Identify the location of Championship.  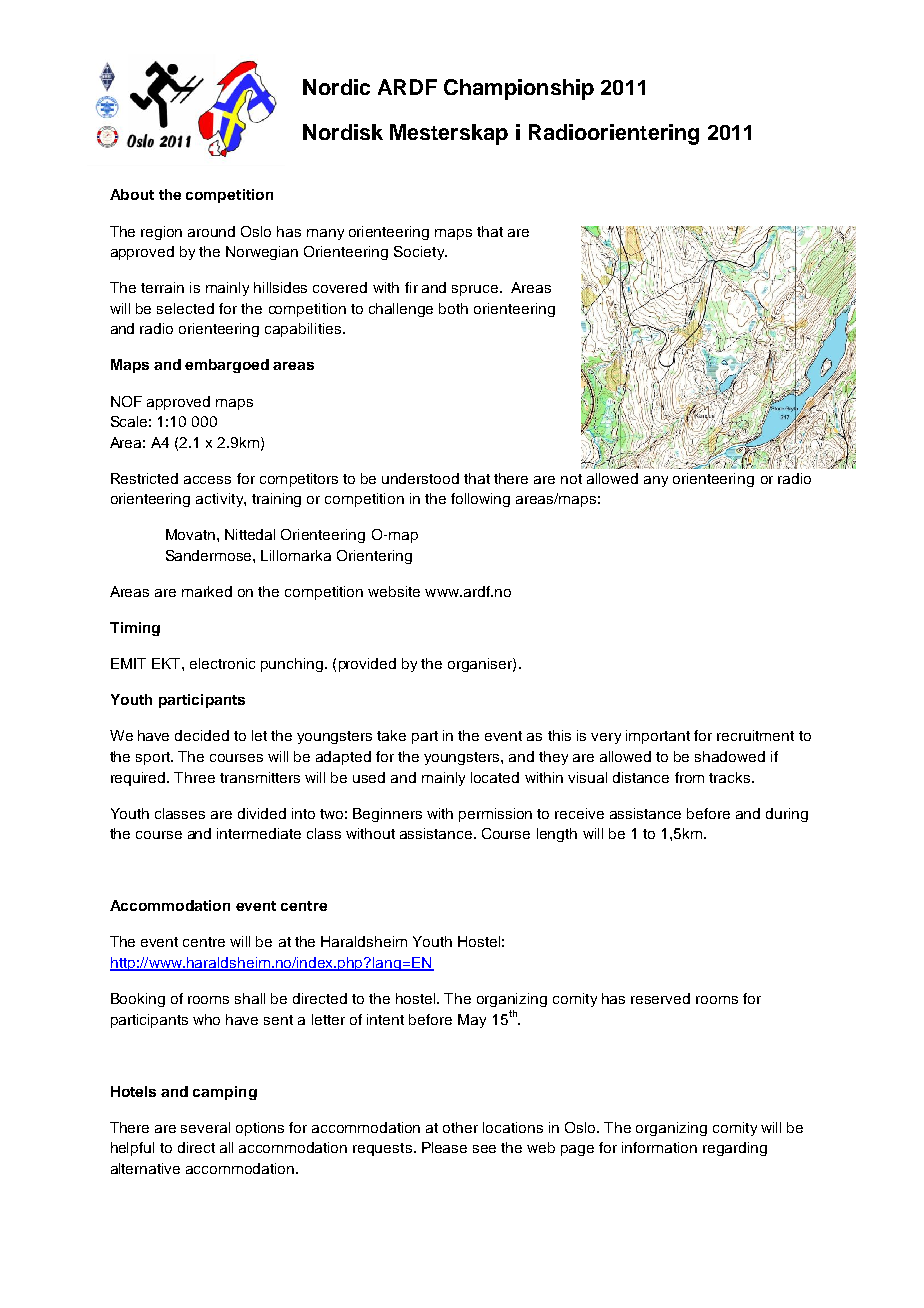
(519, 89).
